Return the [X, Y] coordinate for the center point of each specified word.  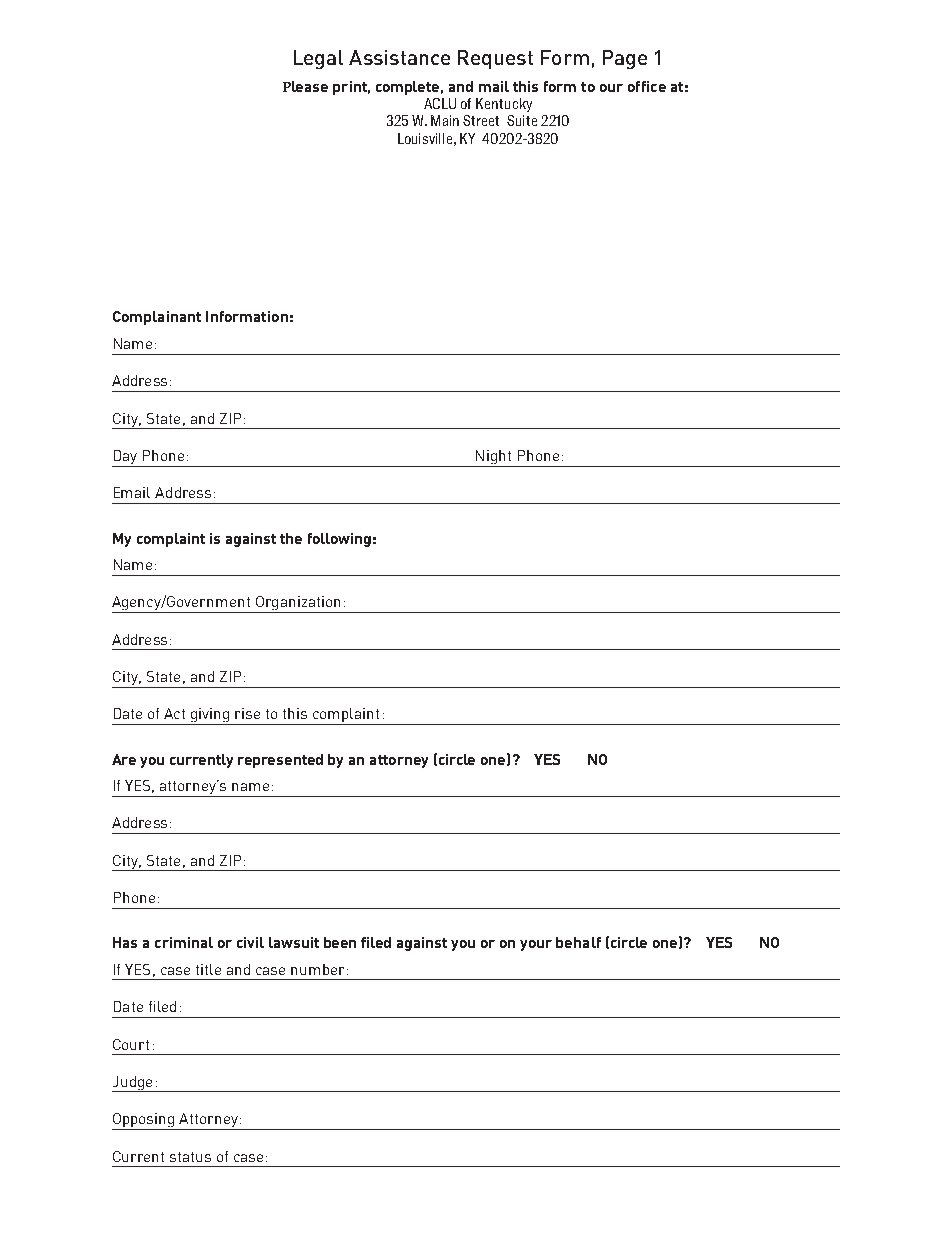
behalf [578, 942]
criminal [184, 942]
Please [305, 86]
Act [174, 713]
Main [445, 120]
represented [280, 761]
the [291, 538]
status [190, 1157]
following [339, 540]
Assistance [399, 57]
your [536, 945]
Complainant [157, 318]
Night [494, 458]
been [340, 942]
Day [126, 458]
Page [625, 59]
